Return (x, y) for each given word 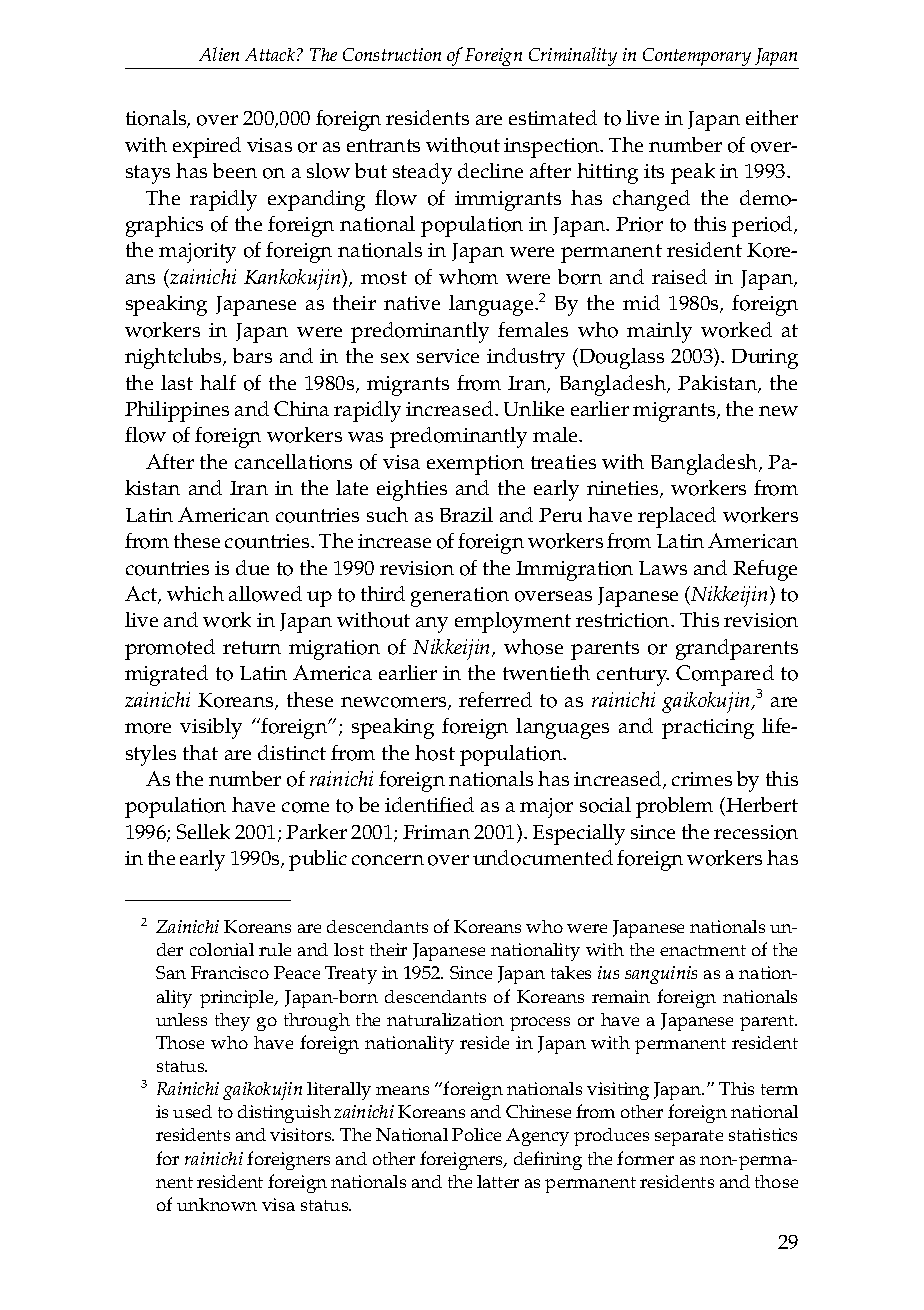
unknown (217, 1204)
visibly (211, 728)
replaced (677, 517)
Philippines (177, 411)
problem (674, 807)
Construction (392, 54)
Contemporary (697, 58)
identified (429, 804)
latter (498, 1181)
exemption (475, 465)
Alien (219, 54)
